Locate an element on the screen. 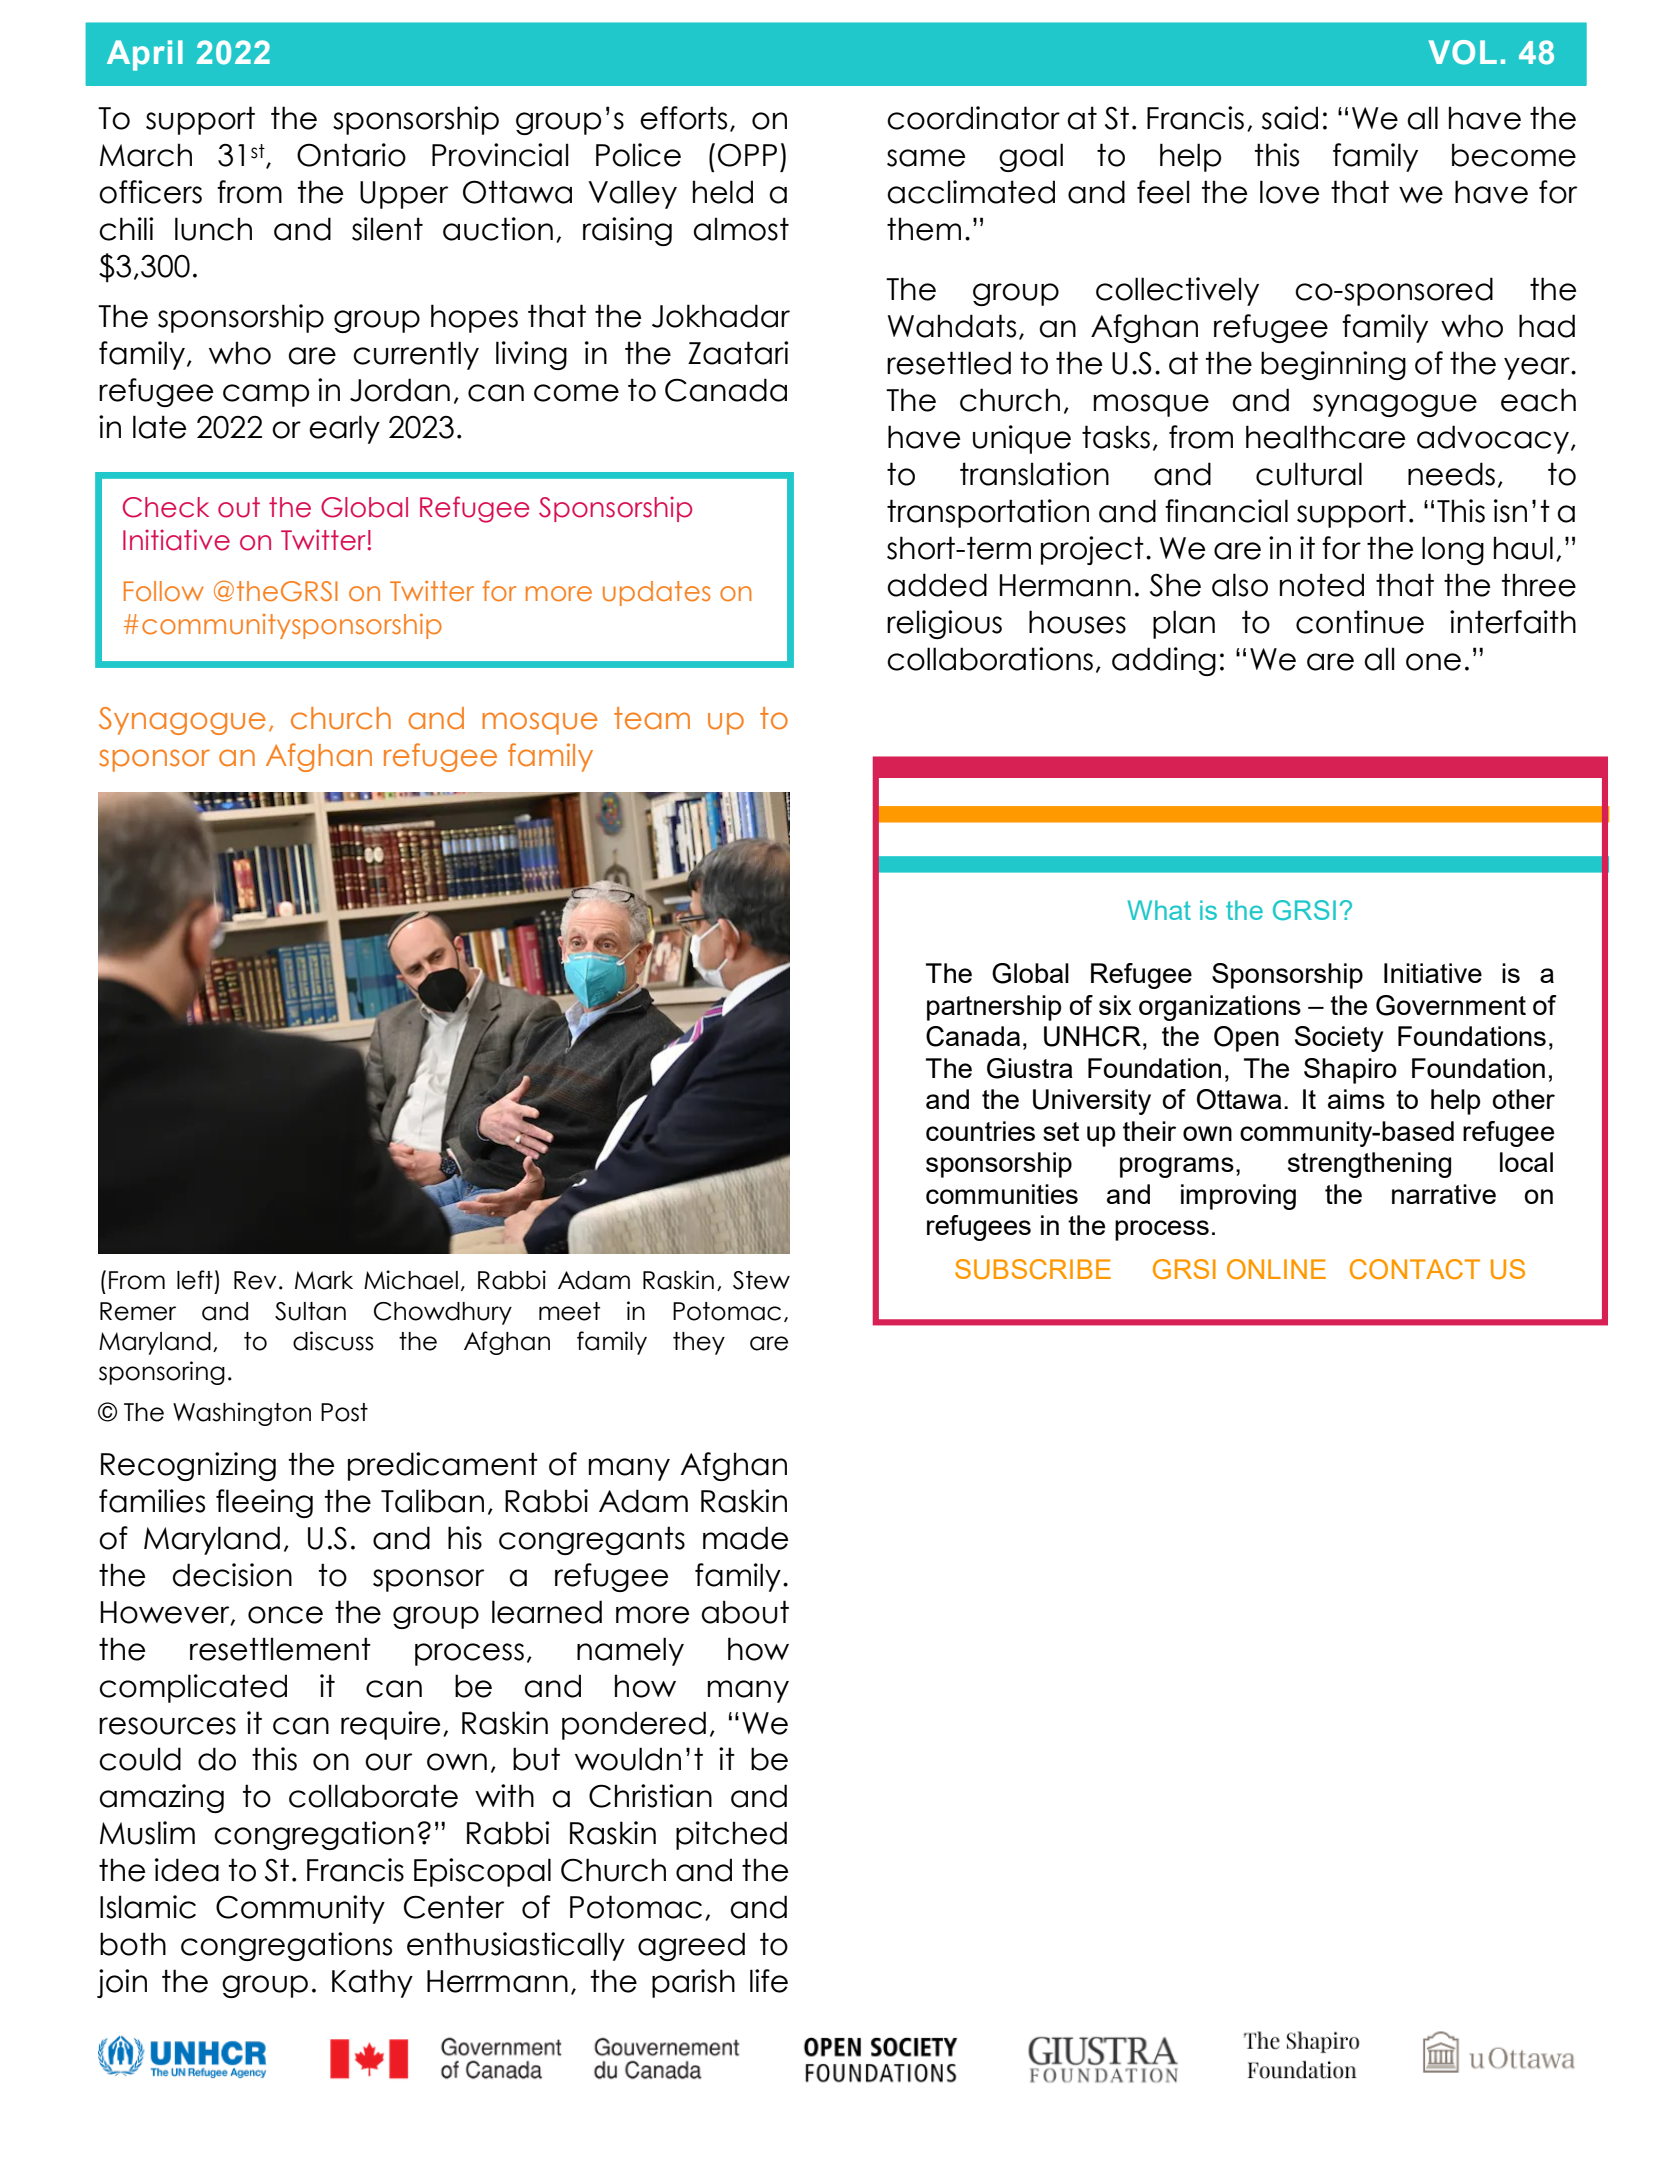  Mark is located at coordinates (324, 1280).
